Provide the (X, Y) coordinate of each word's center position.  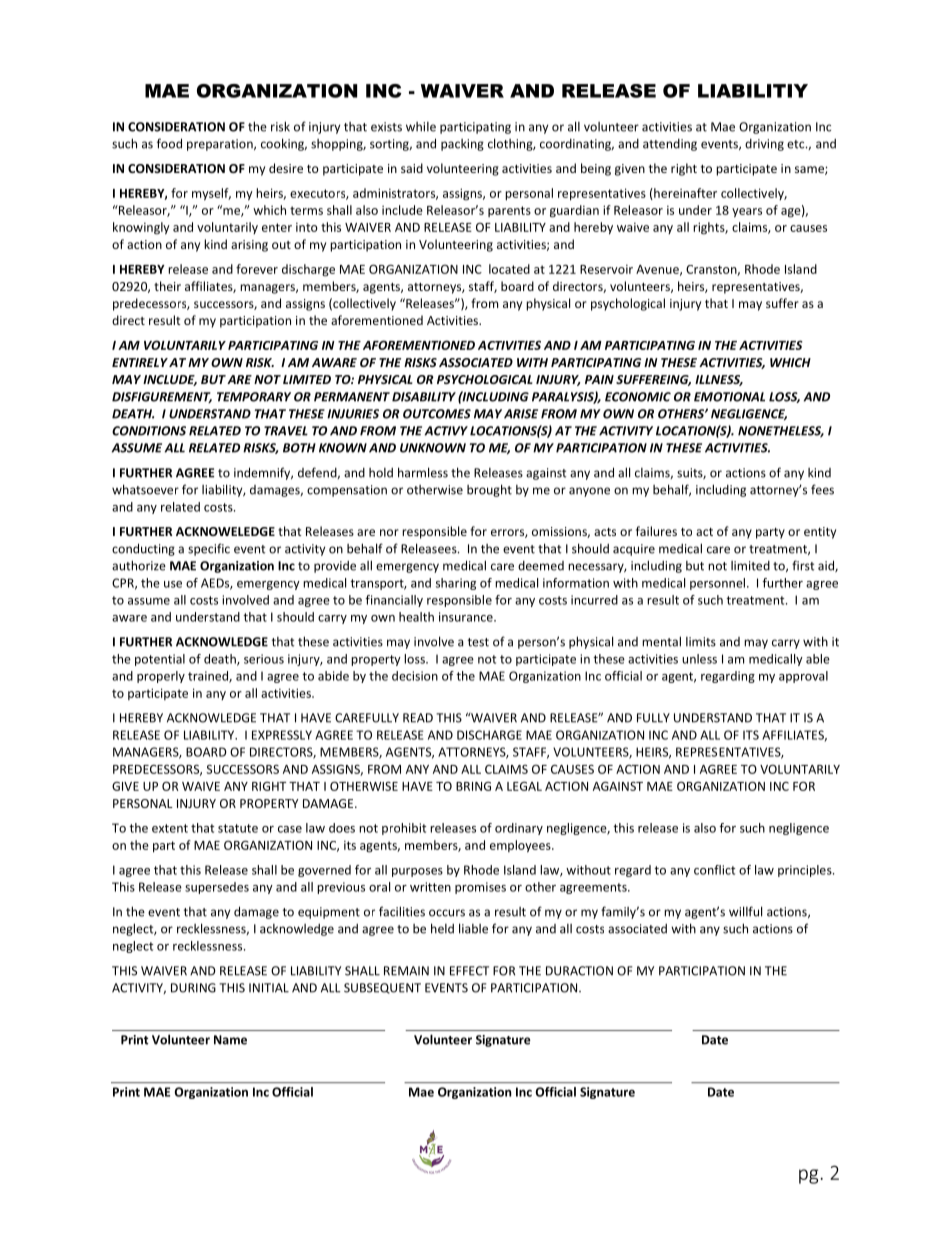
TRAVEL (286, 431)
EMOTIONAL (729, 397)
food (169, 143)
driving (764, 145)
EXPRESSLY (282, 735)
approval (803, 677)
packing (462, 145)
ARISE (521, 414)
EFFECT (469, 971)
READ (418, 718)
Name (230, 1040)
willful (745, 911)
